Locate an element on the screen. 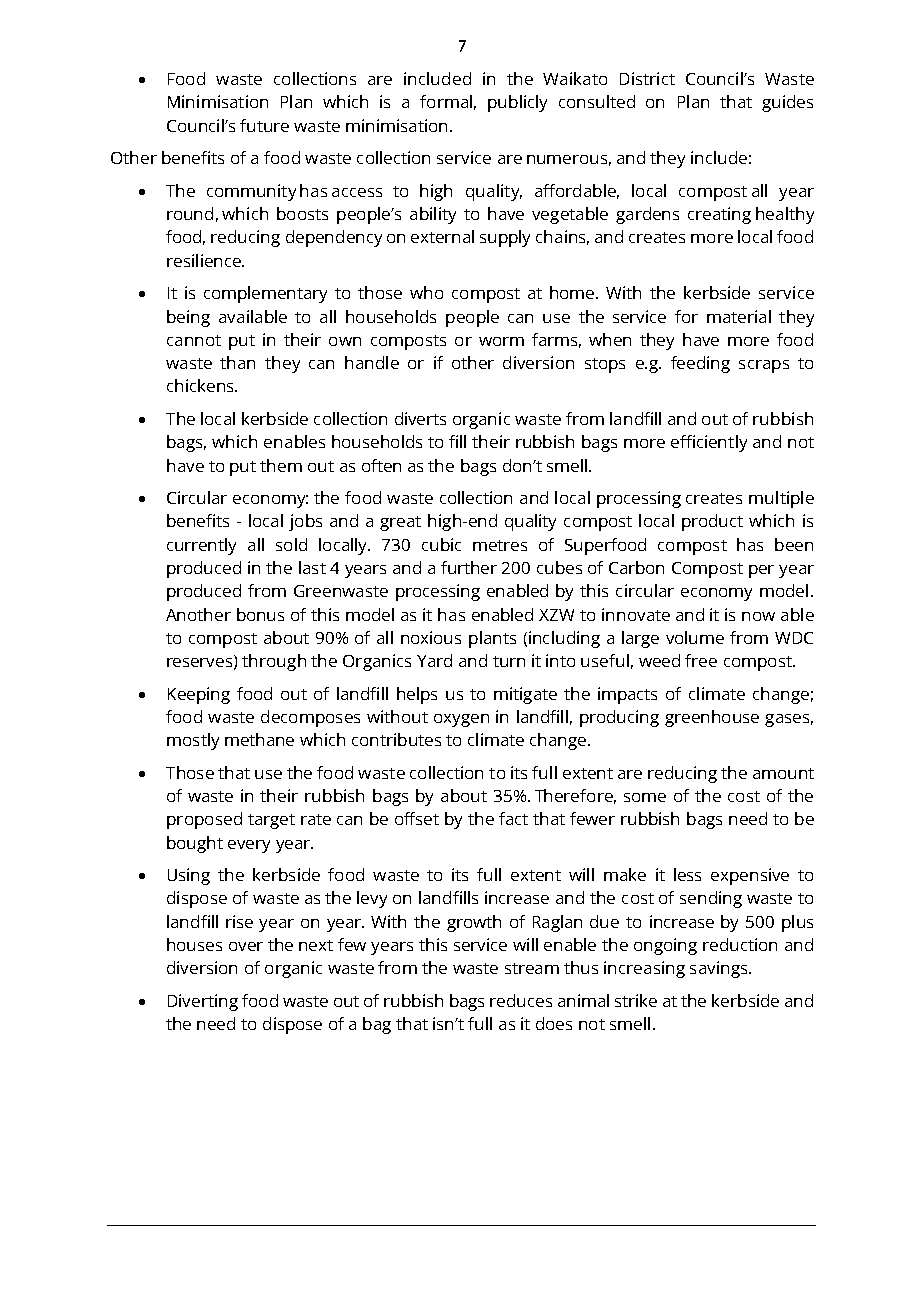 The width and height of the screenshot is (924, 1308). Diverting is located at coordinates (203, 1002).
